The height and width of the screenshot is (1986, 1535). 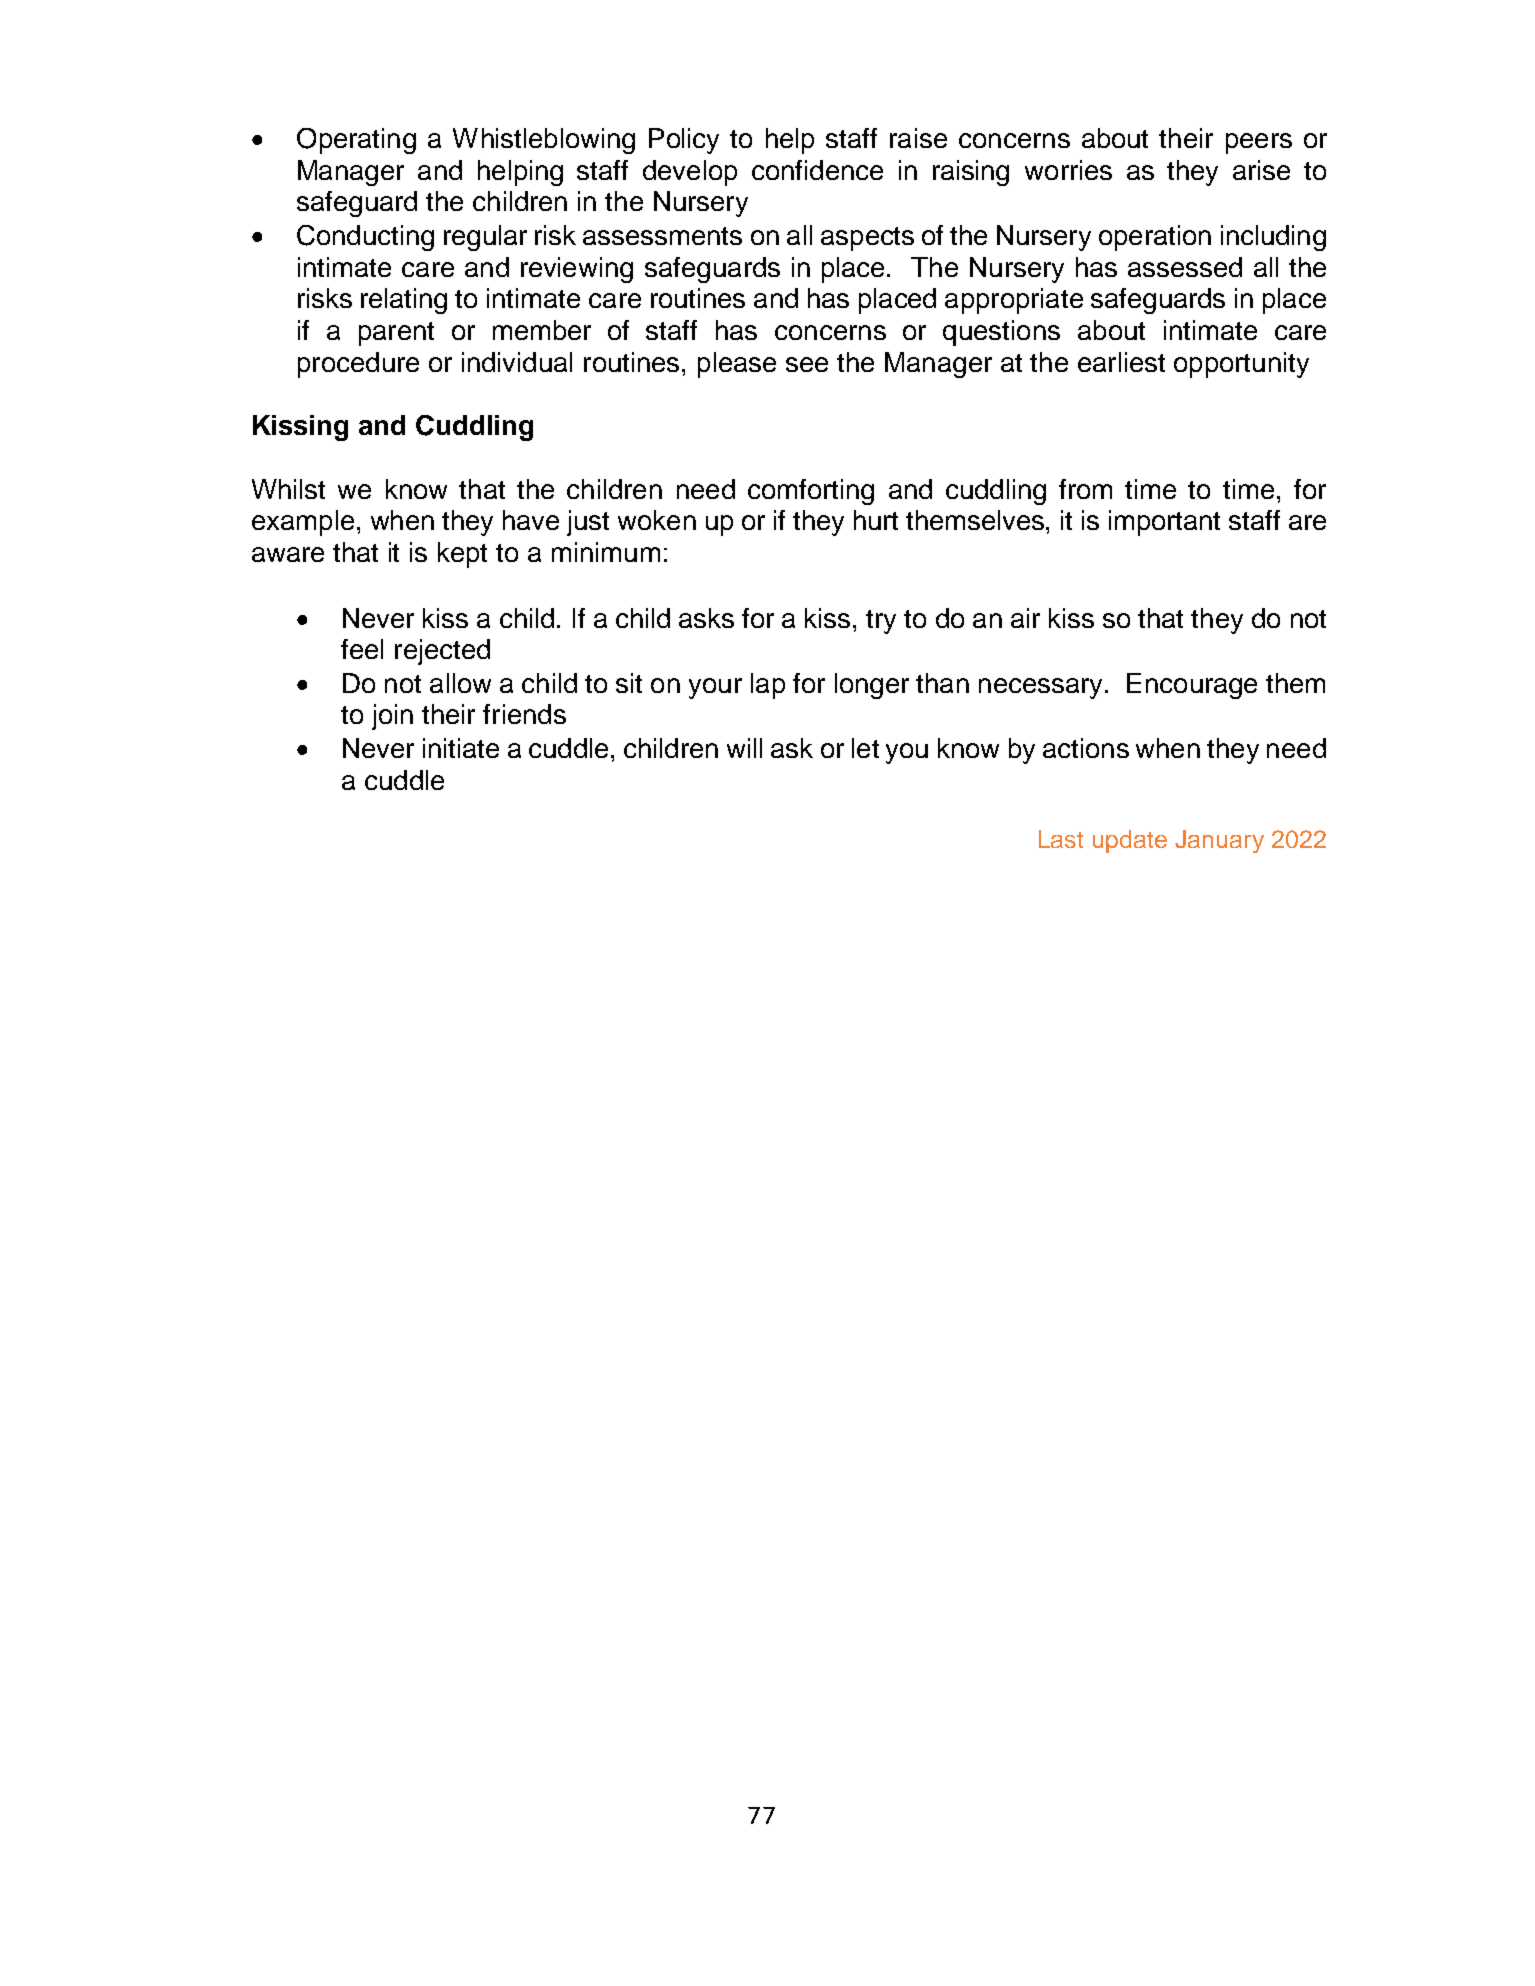 I want to click on Operating, so click(x=356, y=141).
